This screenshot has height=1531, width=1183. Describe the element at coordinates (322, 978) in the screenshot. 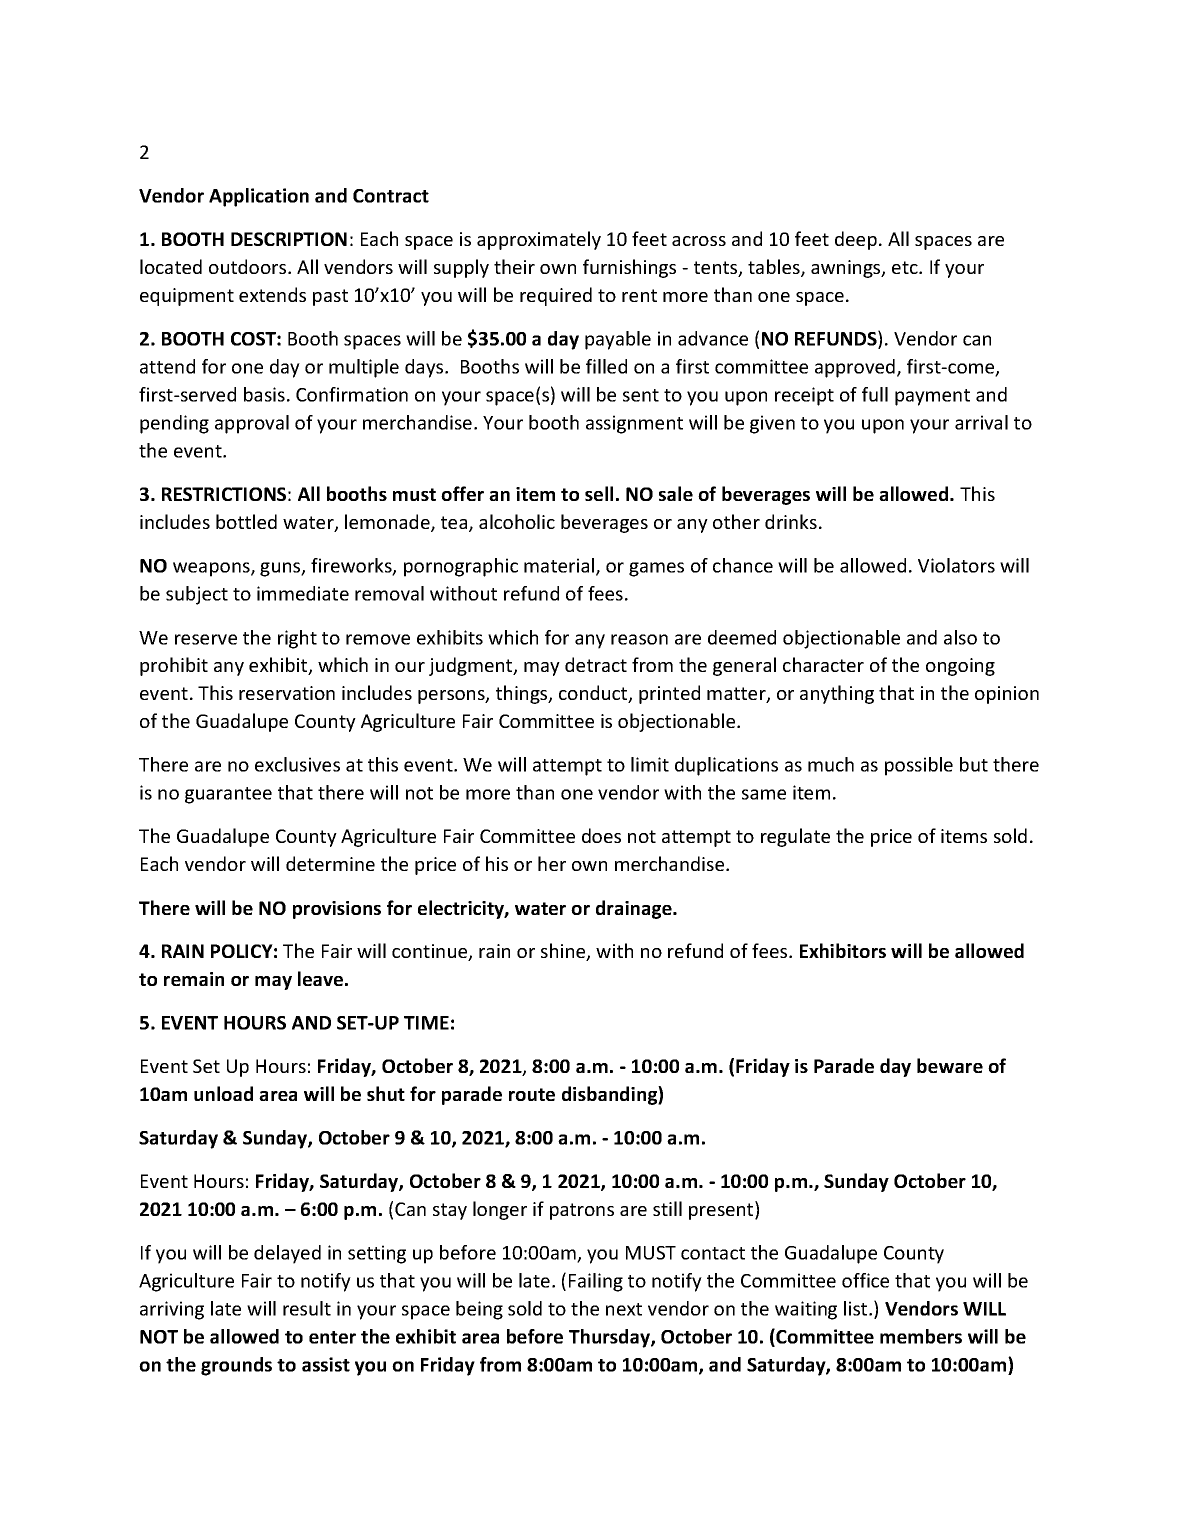

I see `leave` at that location.
